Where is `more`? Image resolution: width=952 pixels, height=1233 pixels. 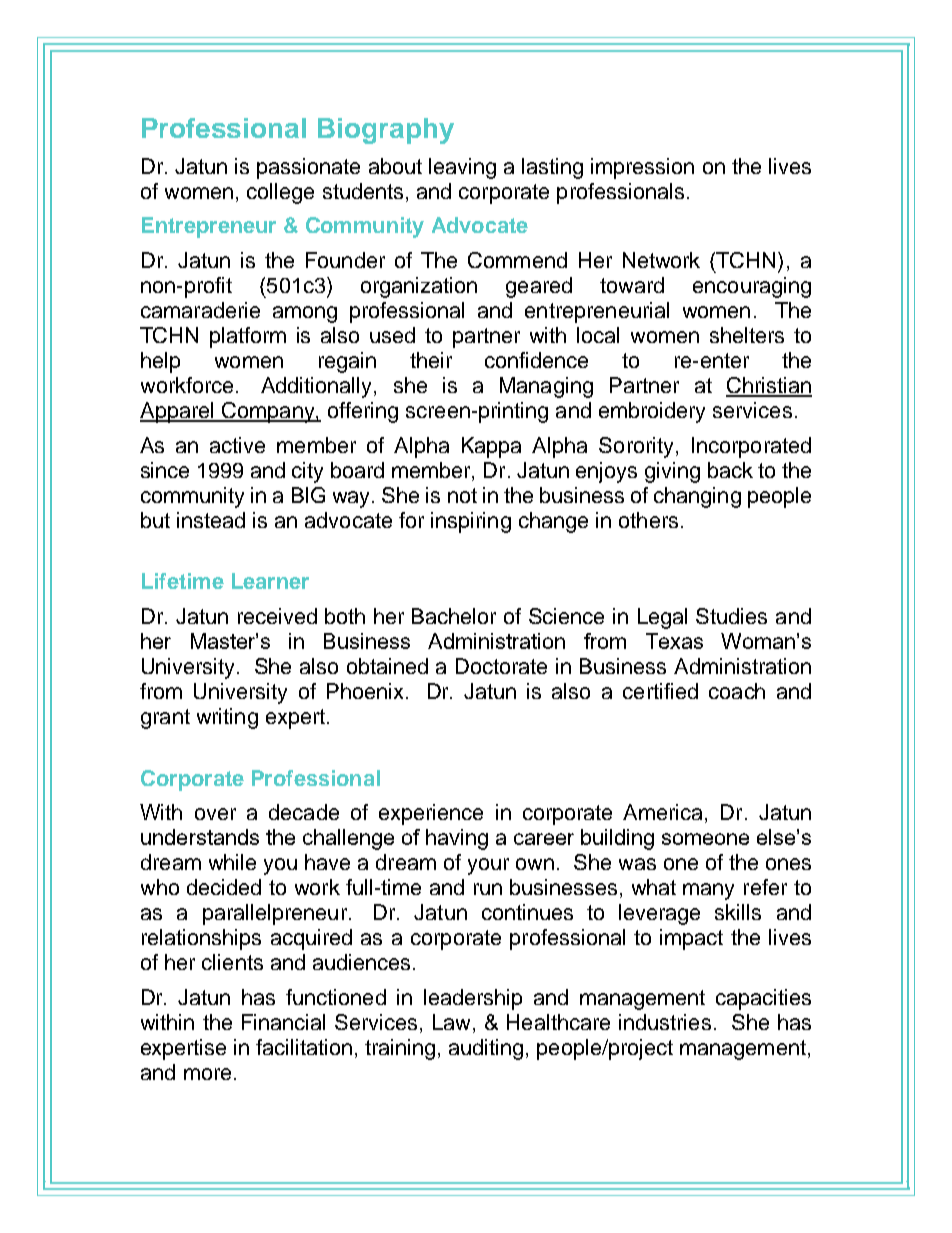
more is located at coordinates (207, 1074).
